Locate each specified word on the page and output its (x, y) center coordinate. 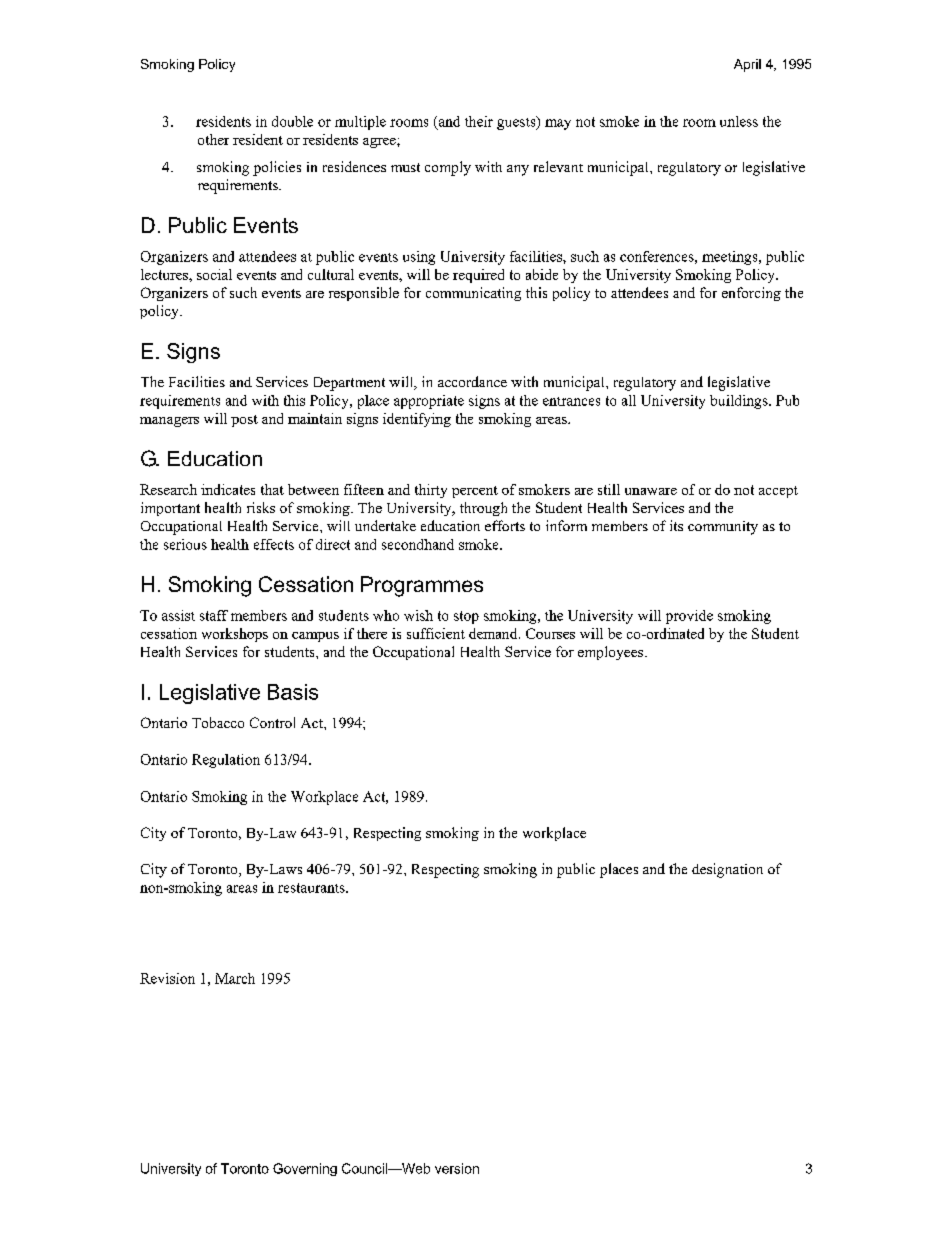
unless (739, 121)
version (457, 1168)
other (213, 139)
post (244, 421)
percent (475, 492)
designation (727, 870)
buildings (740, 402)
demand (494, 633)
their (479, 121)
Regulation (226, 761)
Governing (305, 1169)
